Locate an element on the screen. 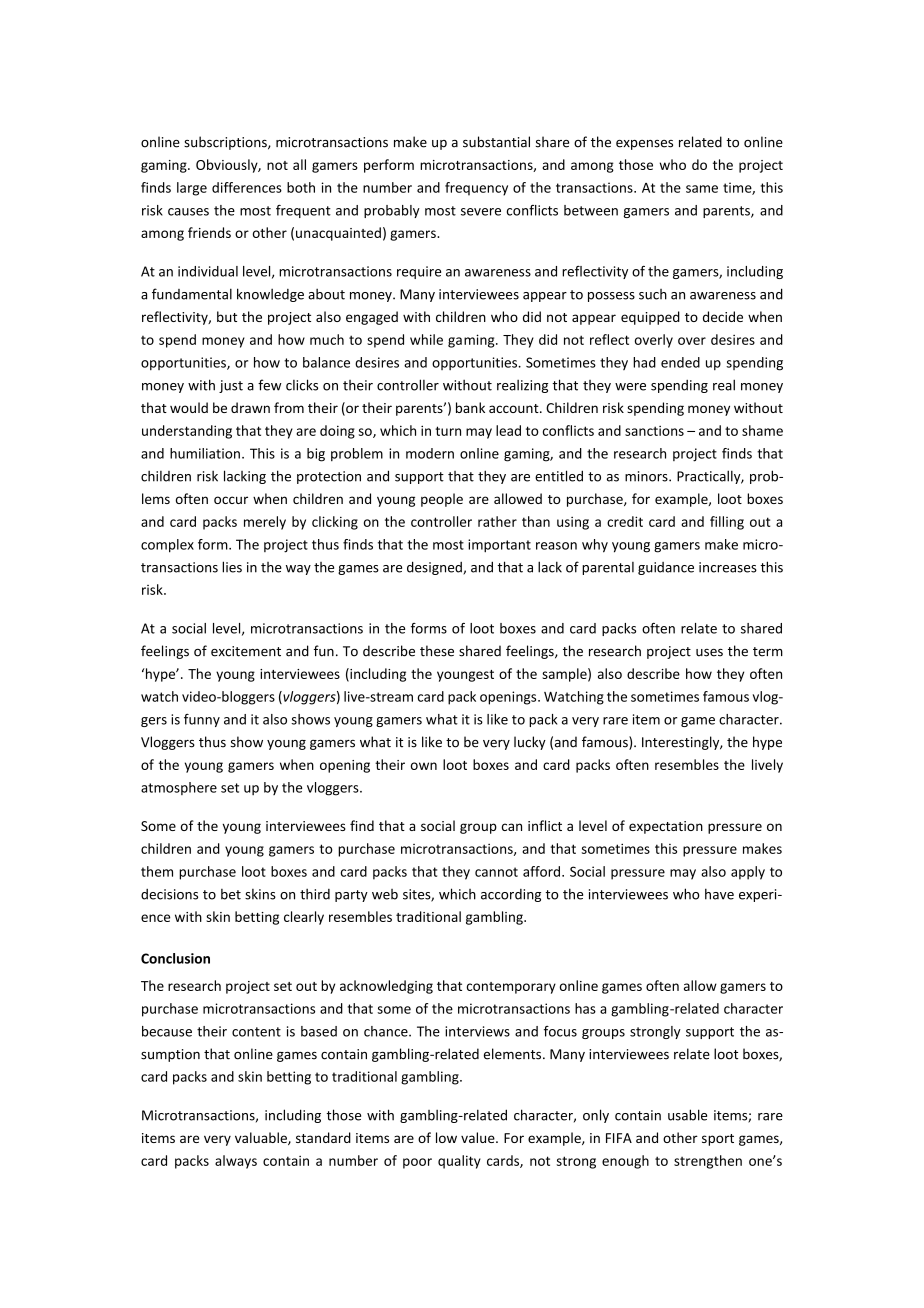 This screenshot has width=924, height=1308. cannot is located at coordinates (496, 872).
